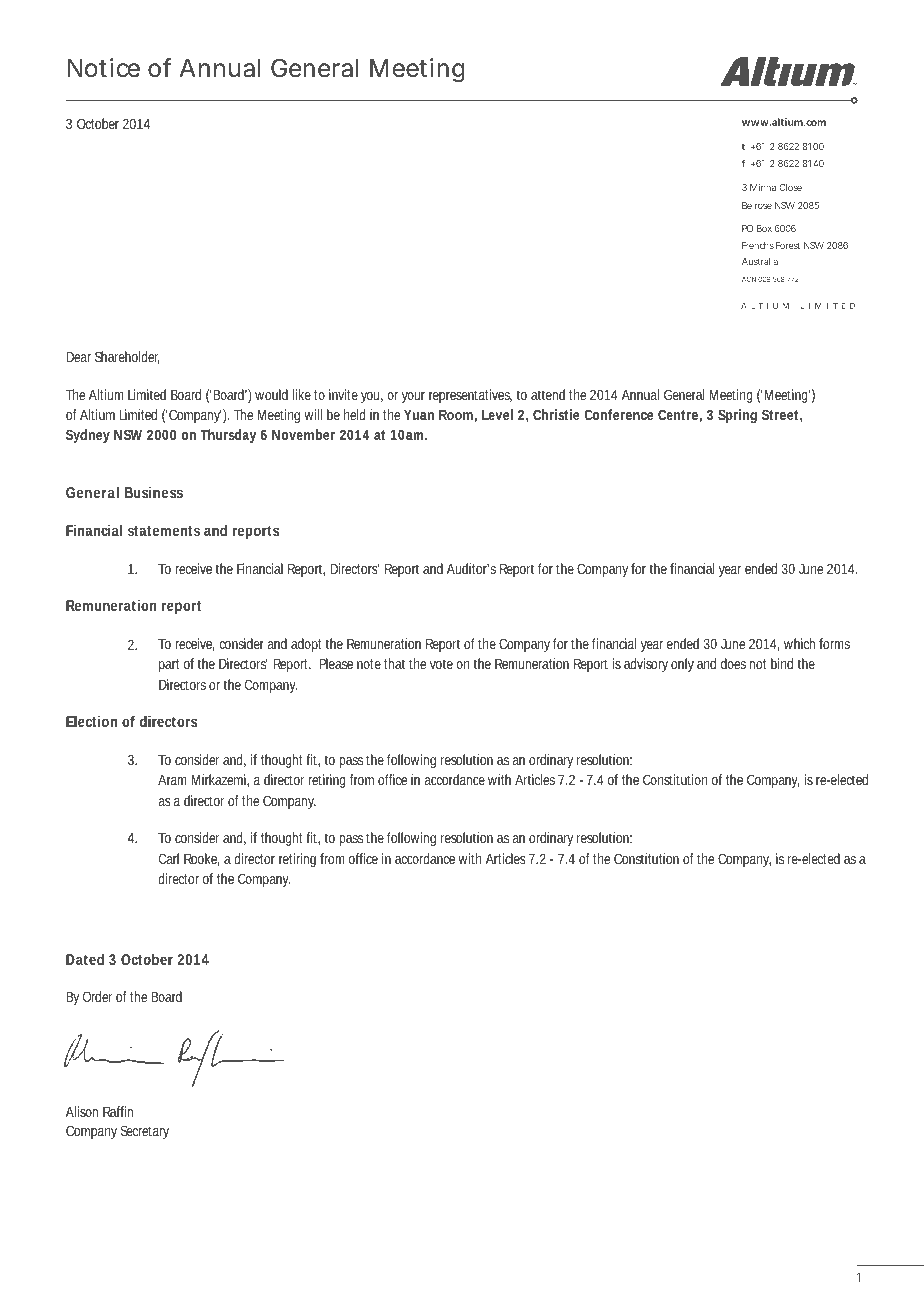  Describe the element at coordinates (127, 357) in the document. I see `Shareholder` at that location.
